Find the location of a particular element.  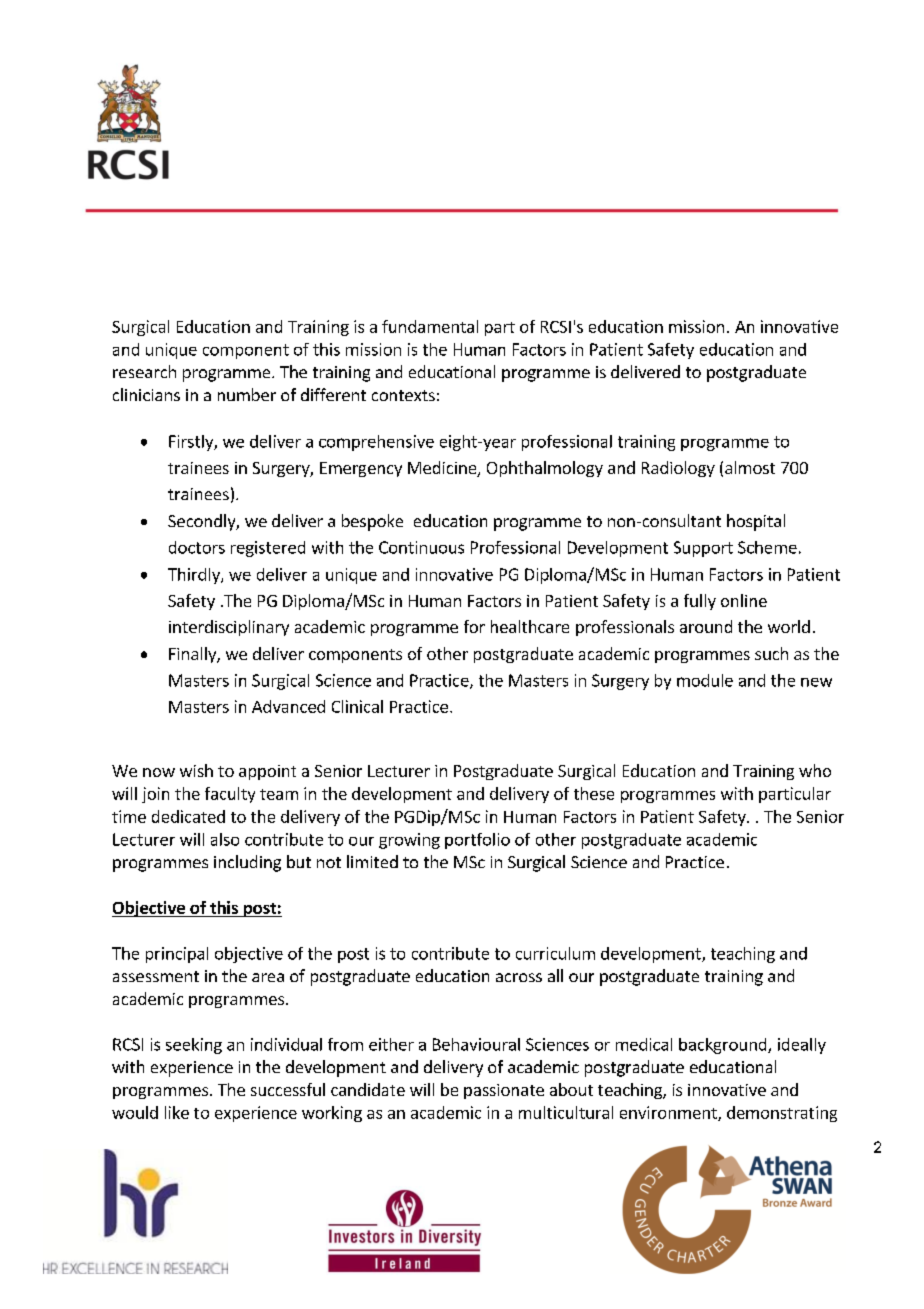

Continuous is located at coordinates (421, 547).
